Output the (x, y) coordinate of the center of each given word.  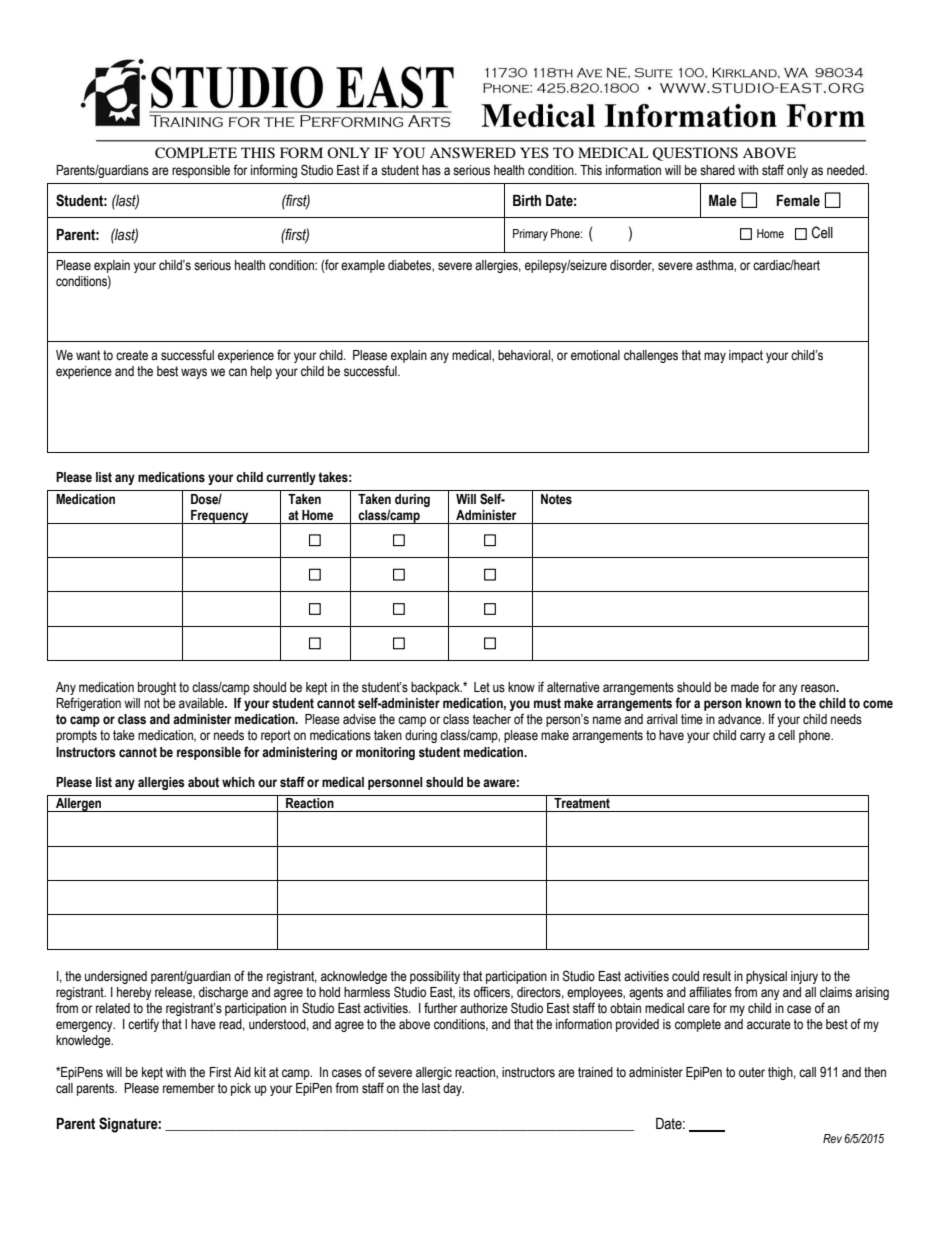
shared (717, 170)
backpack (436, 688)
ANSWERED (473, 153)
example (363, 266)
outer (752, 1072)
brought (157, 688)
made (745, 687)
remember (189, 1088)
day (453, 1089)
